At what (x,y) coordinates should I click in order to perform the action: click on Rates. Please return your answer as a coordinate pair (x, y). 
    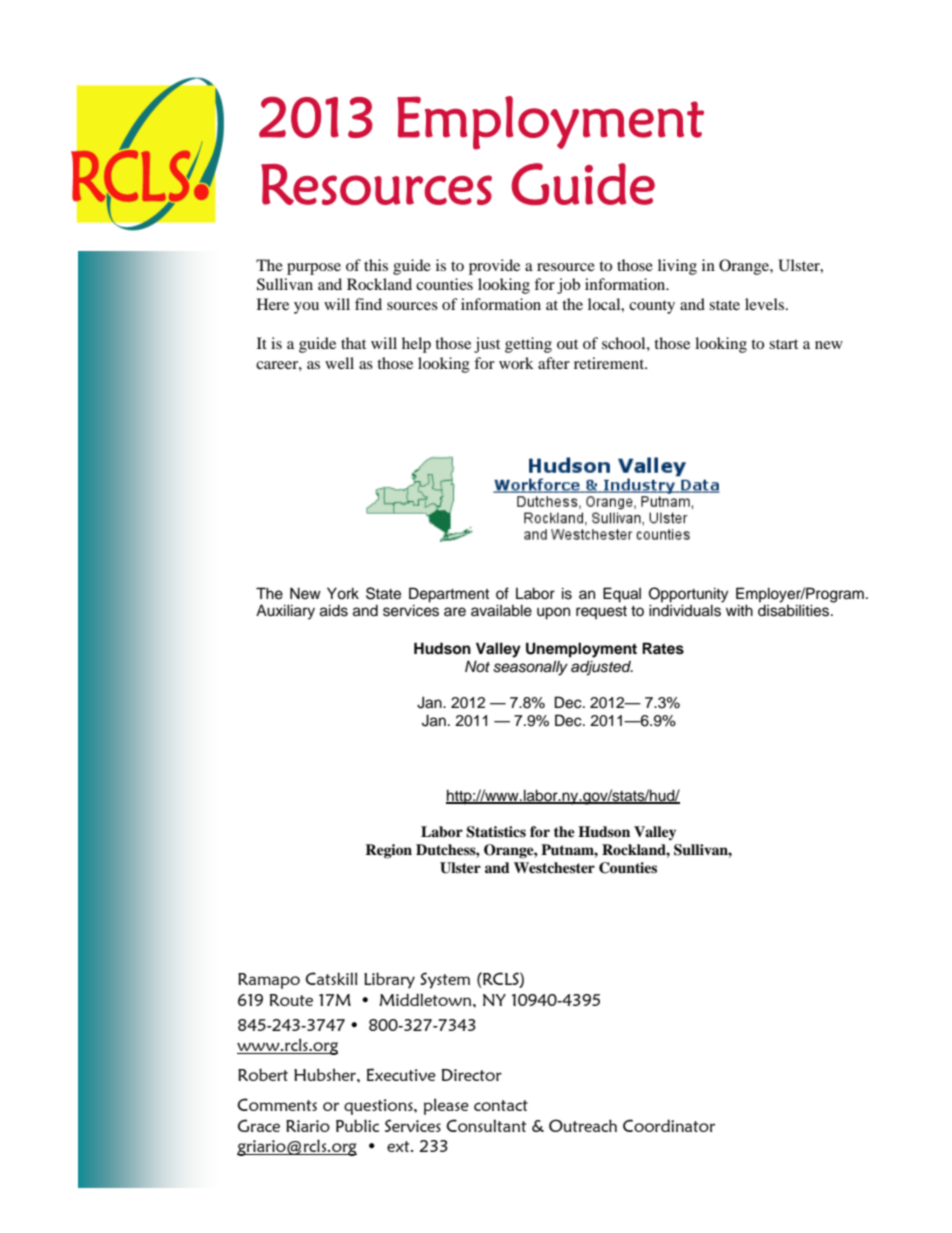
    Looking at the image, I should click on (663, 648).
